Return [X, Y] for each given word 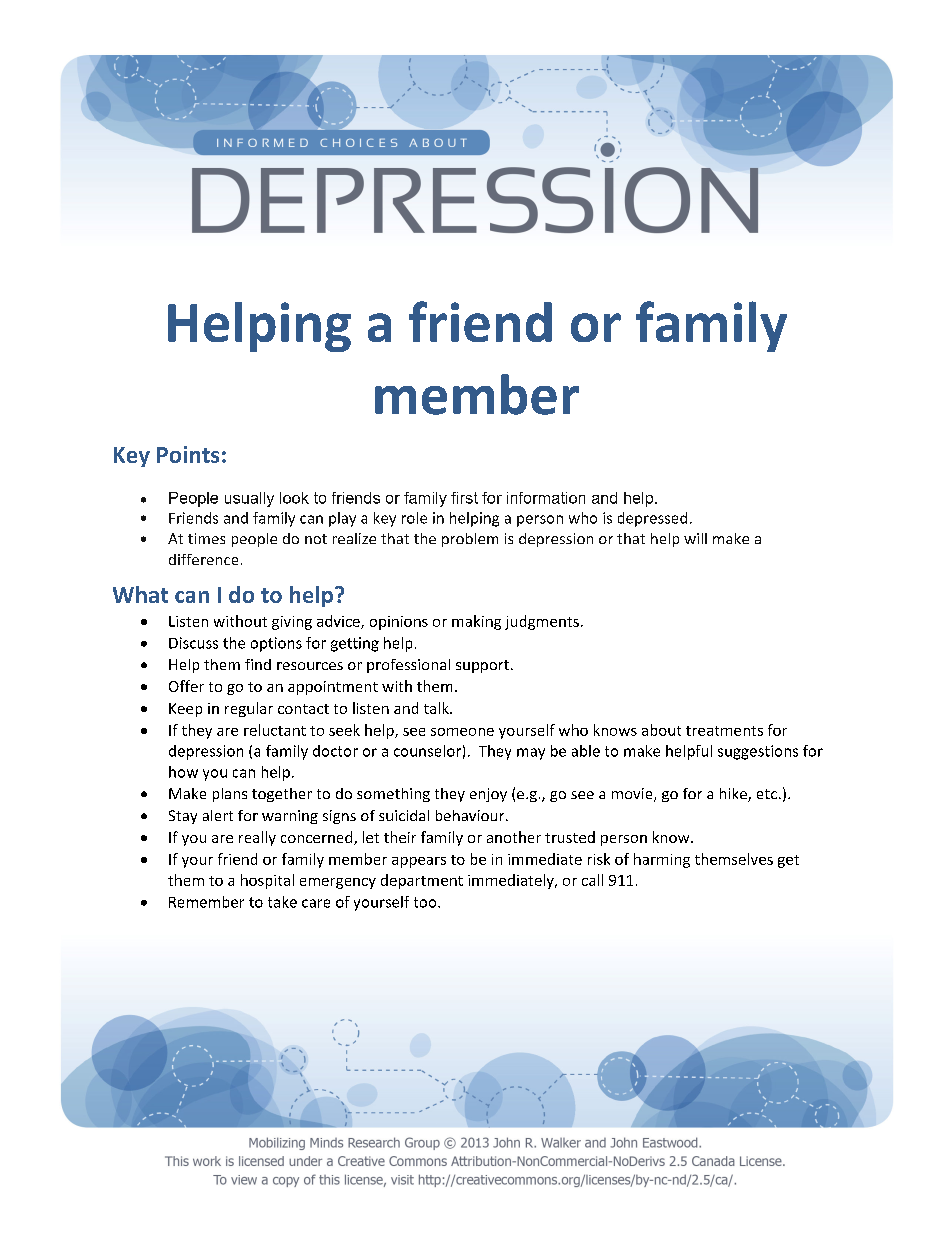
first [464, 498]
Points [188, 454]
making [476, 622]
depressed [652, 519]
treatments [724, 731]
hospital [267, 881]
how [183, 772]
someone [462, 732]
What [140, 594]
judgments [542, 622]
